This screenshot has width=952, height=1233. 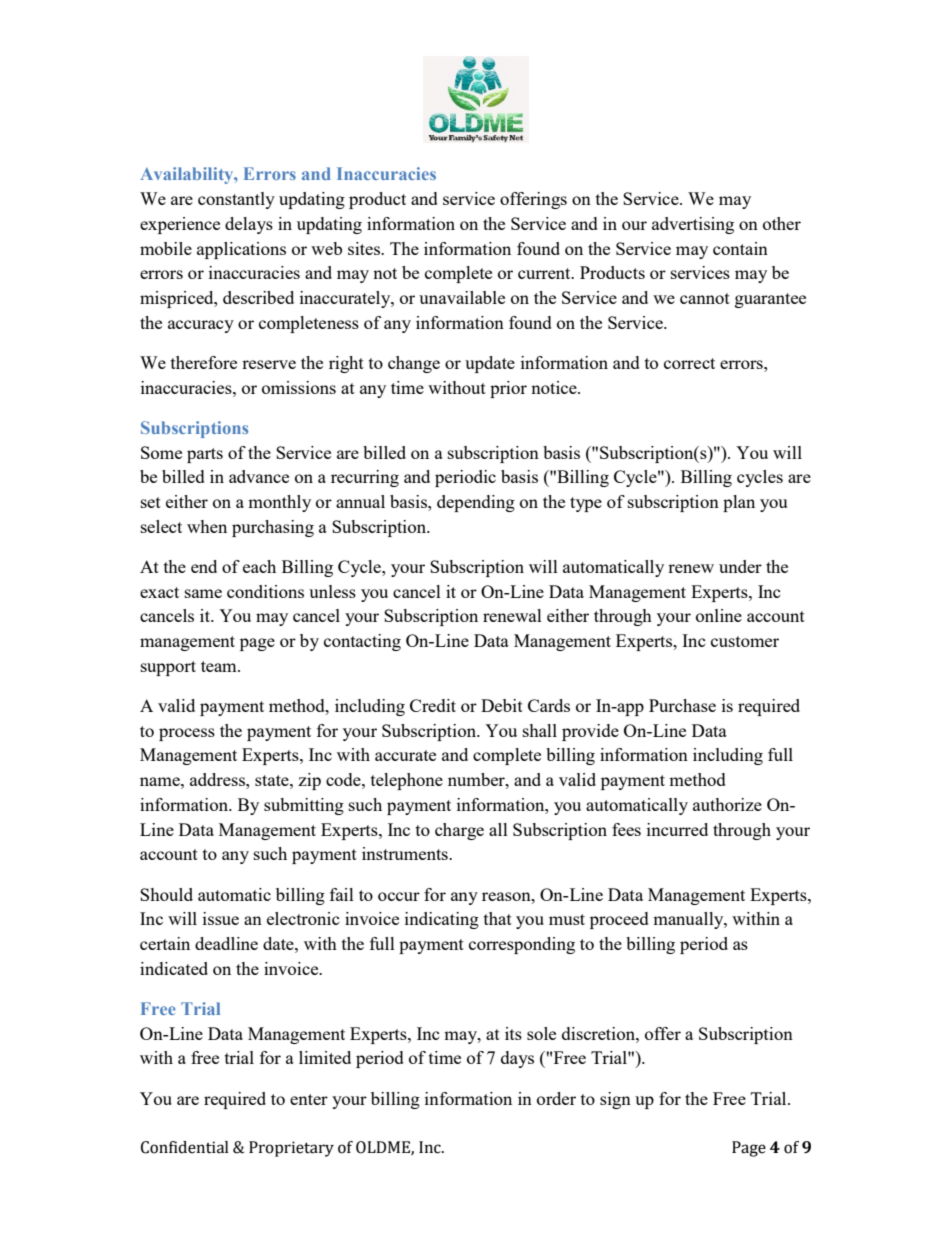 What do you see at coordinates (459, 831) in the screenshot?
I see `charge` at bounding box center [459, 831].
